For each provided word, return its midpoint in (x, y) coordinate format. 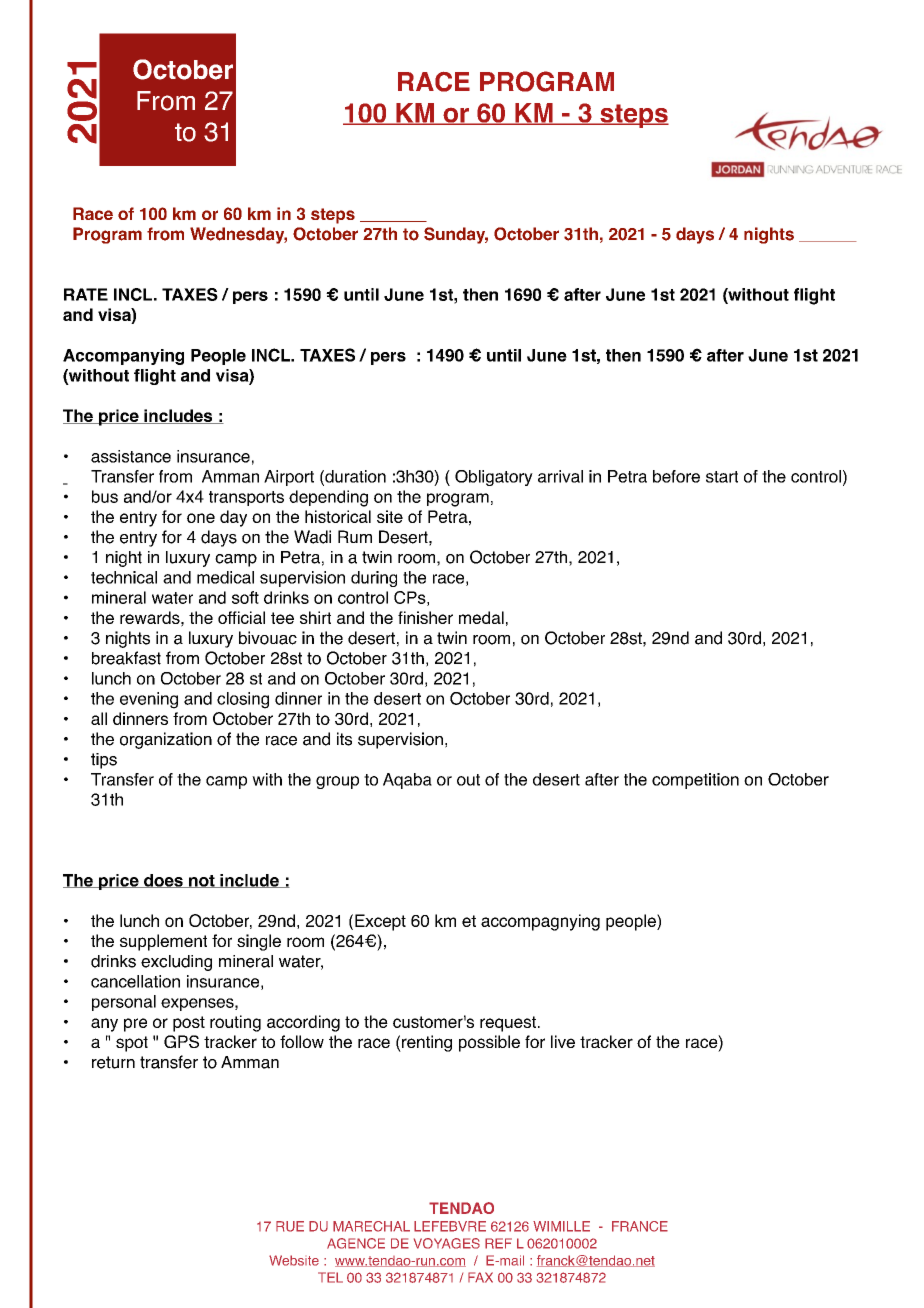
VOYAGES (447, 1243)
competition (695, 781)
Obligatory (494, 478)
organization (166, 740)
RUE (290, 1226)
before (676, 476)
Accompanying (123, 357)
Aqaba (407, 781)
